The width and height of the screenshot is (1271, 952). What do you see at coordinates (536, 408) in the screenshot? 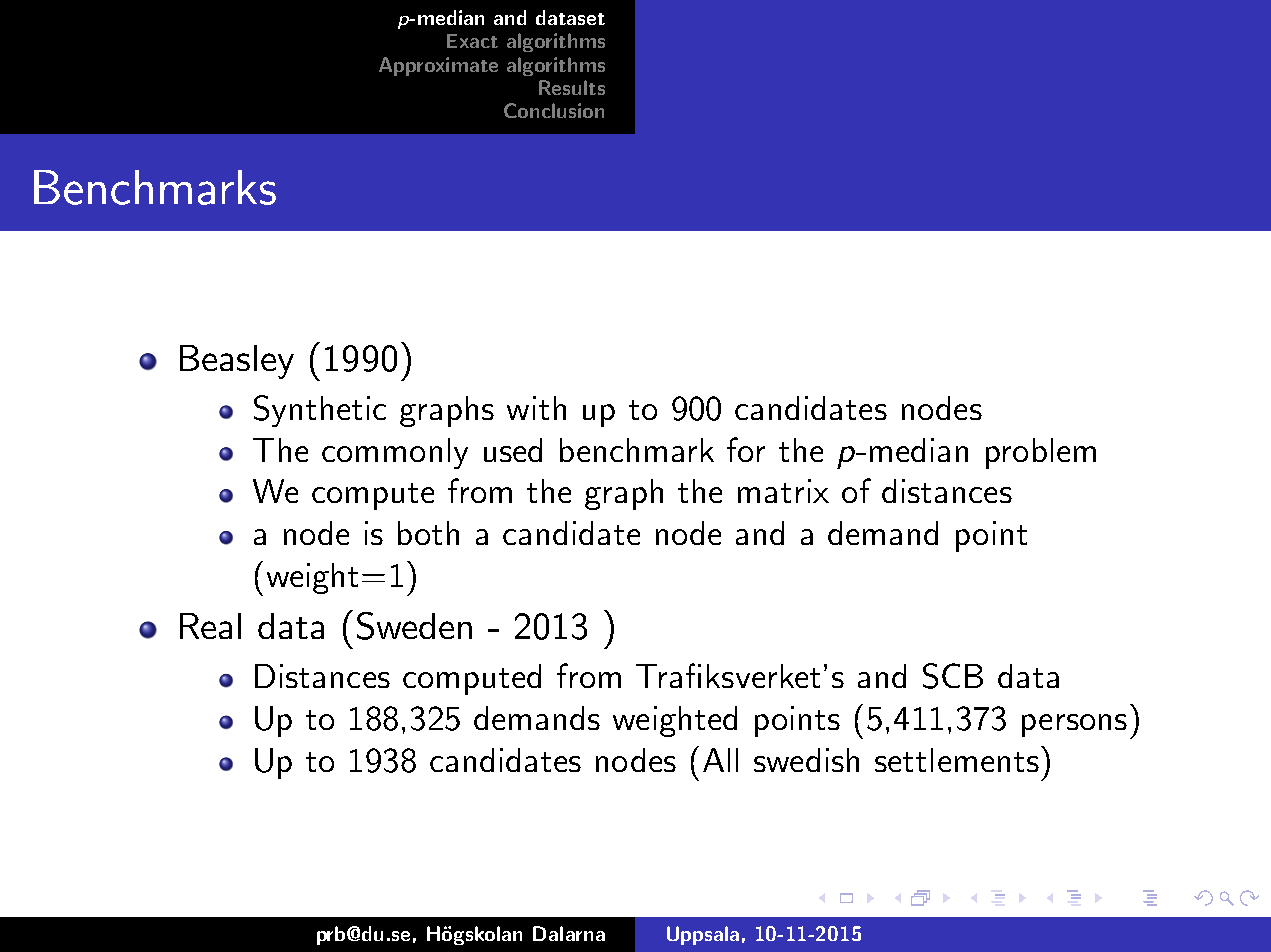
I see `with` at bounding box center [536, 408].
